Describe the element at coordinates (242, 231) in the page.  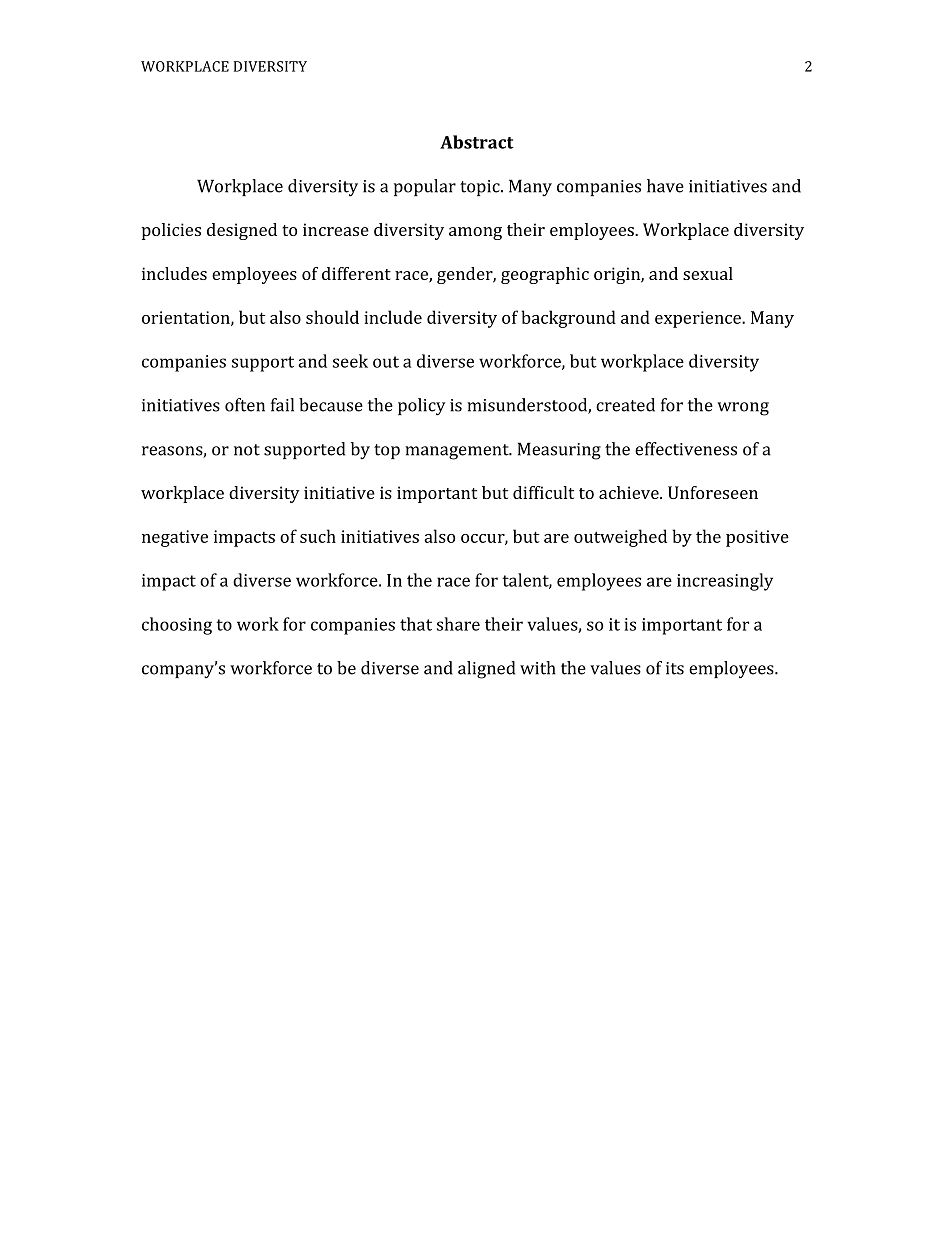
I see `designed` at that location.
